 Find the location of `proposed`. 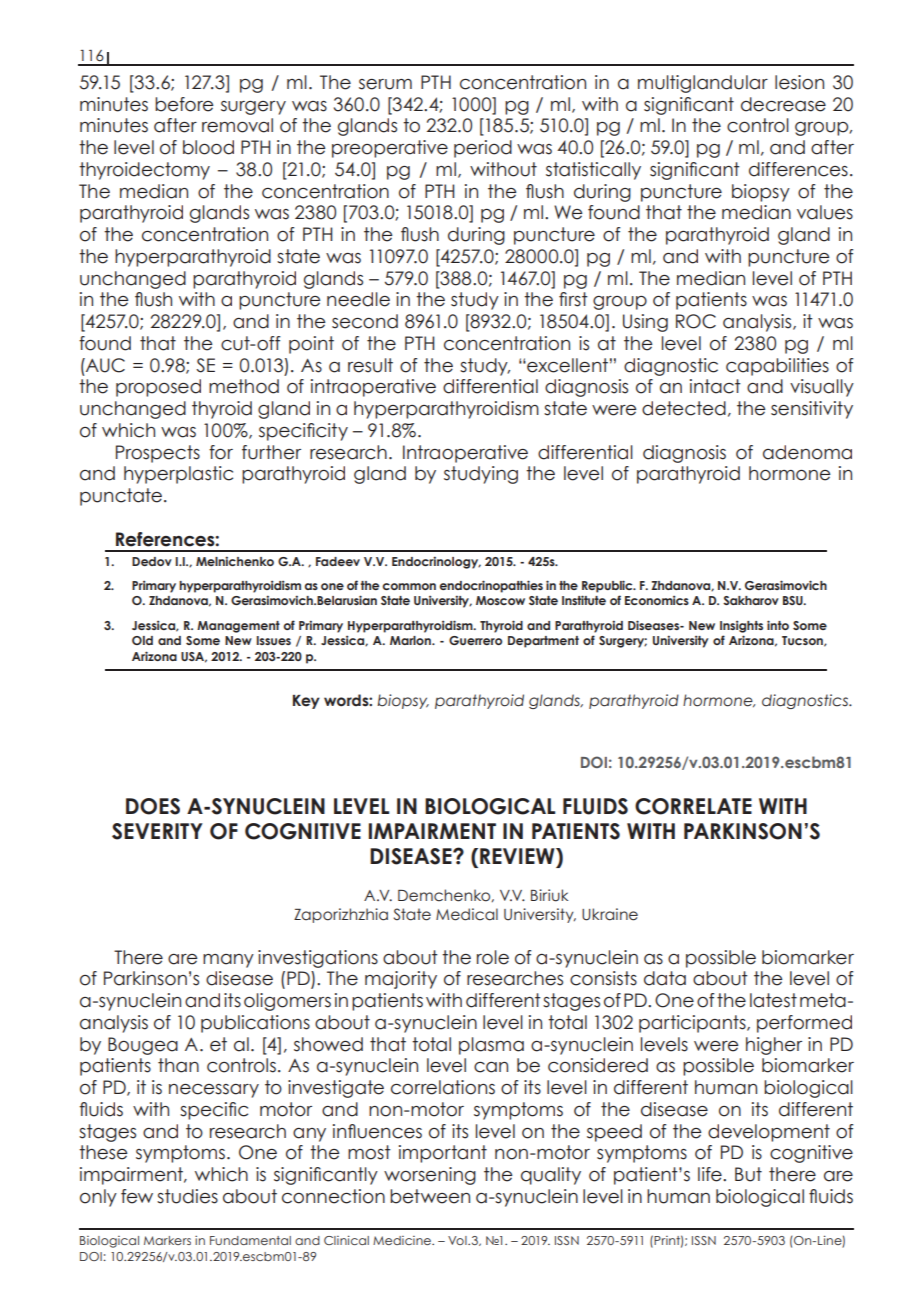

proposed is located at coordinates (158, 388).
